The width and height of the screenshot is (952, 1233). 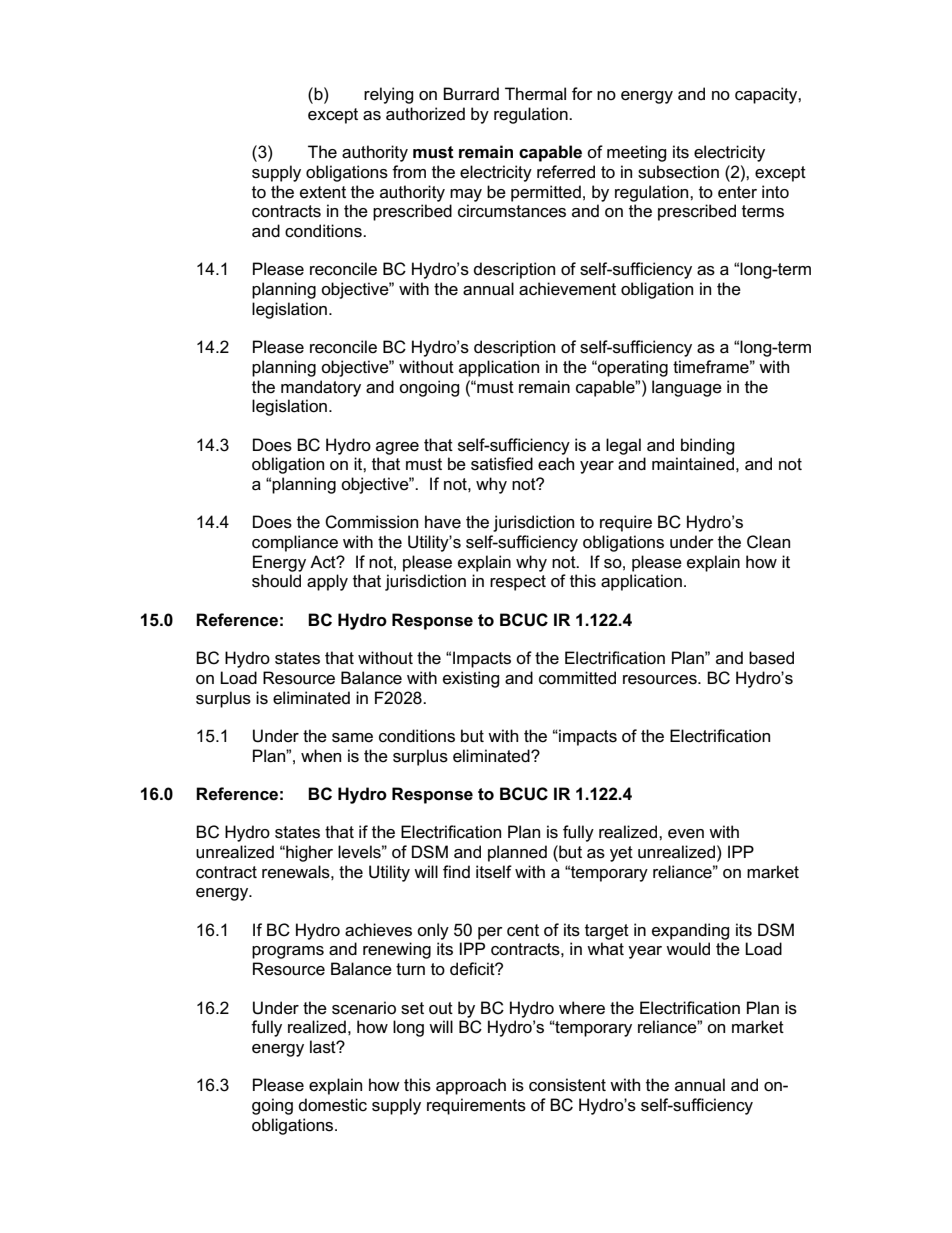 I want to click on scenario, so click(x=364, y=1008).
